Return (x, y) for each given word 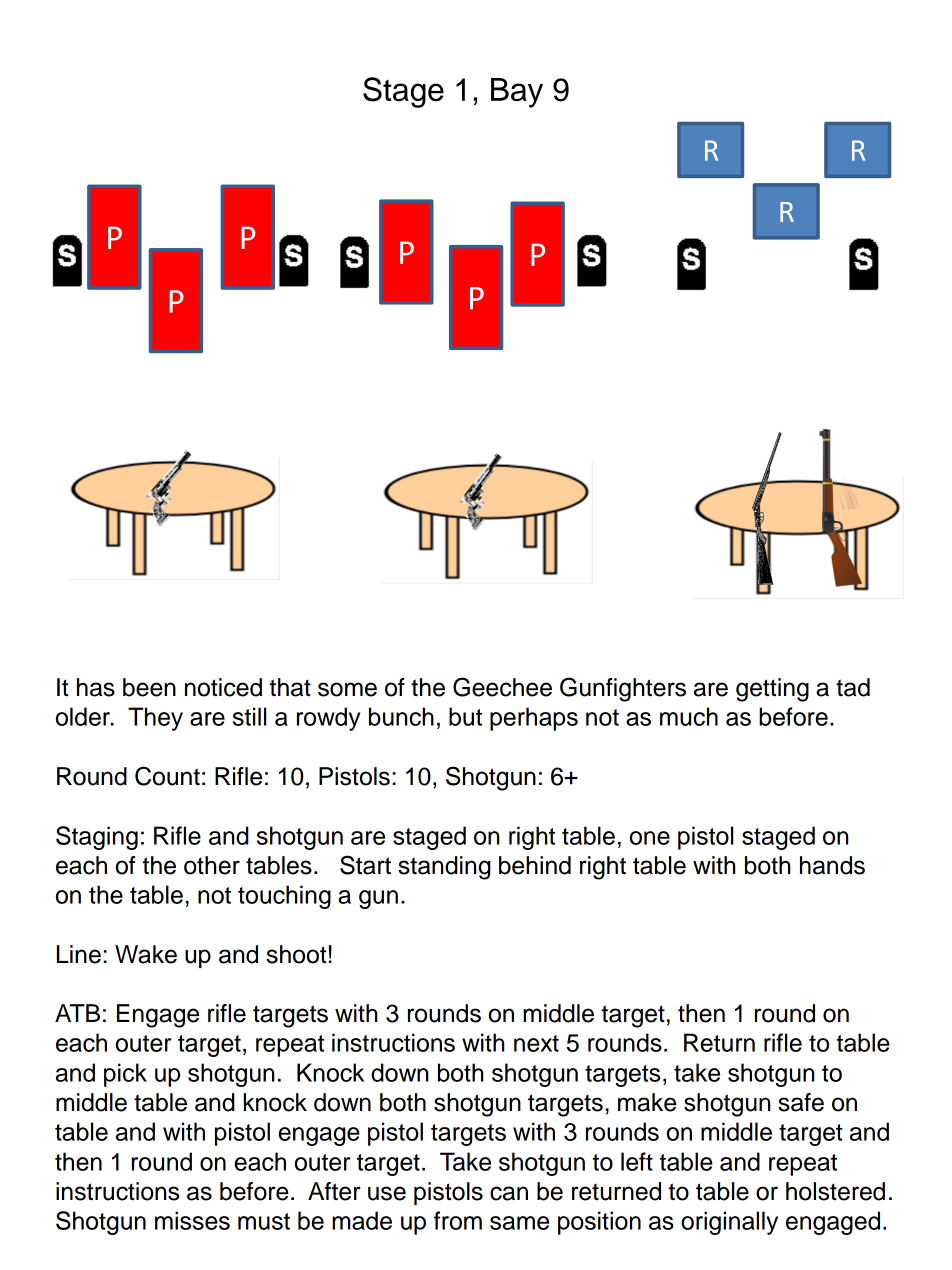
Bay (517, 93)
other (212, 865)
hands (832, 865)
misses (192, 1220)
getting (772, 690)
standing (444, 868)
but (465, 716)
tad (853, 687)
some (347, 689)
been (149, 687)
